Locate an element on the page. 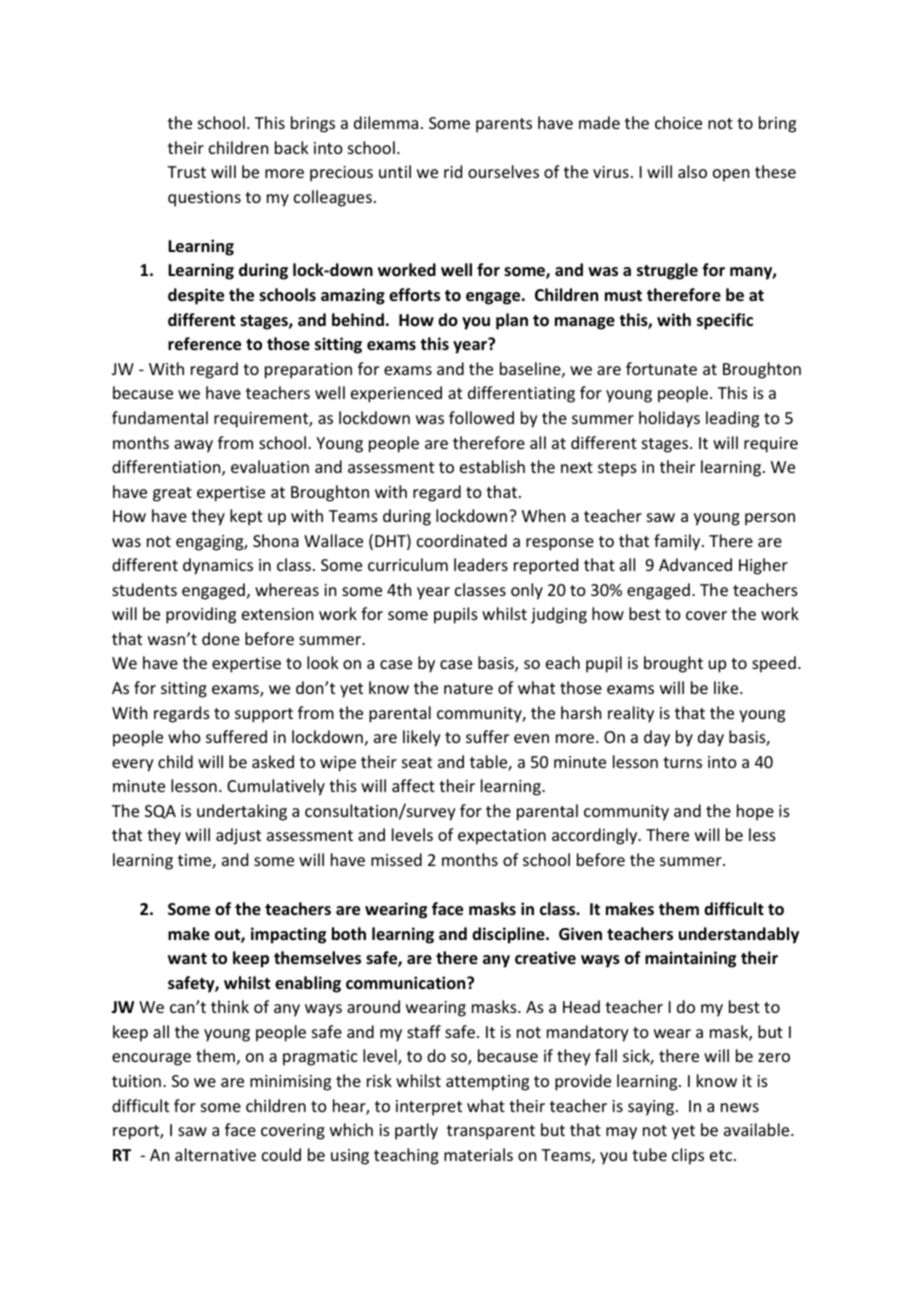 Image resolution: width=924 pixels, height=1308 pixels. adjust is located at coordinates (238, 836).
